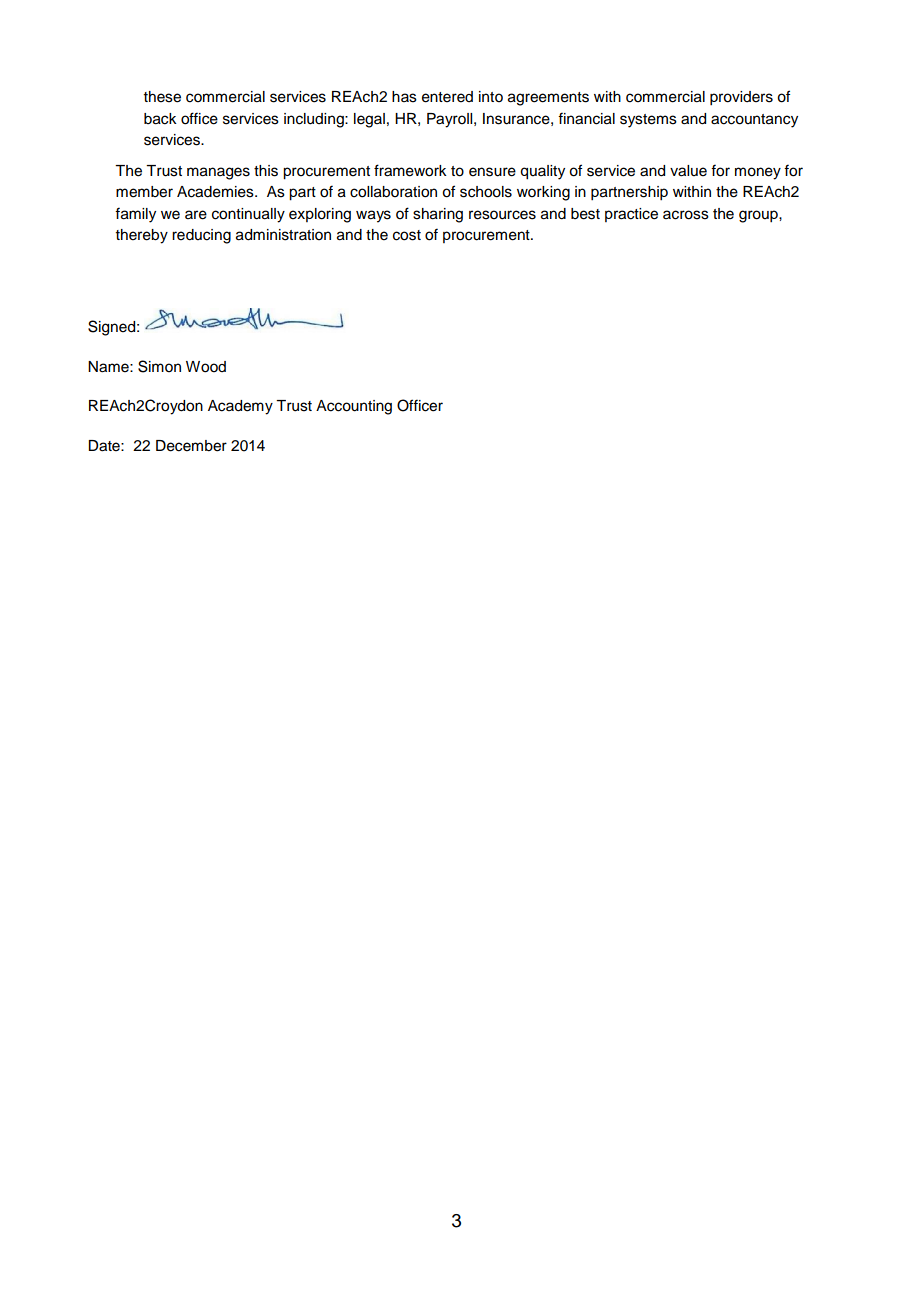 This document has height=1308, width=924. Describe the element at coordinates (759, 216) in the document. I see `group` at that location.
